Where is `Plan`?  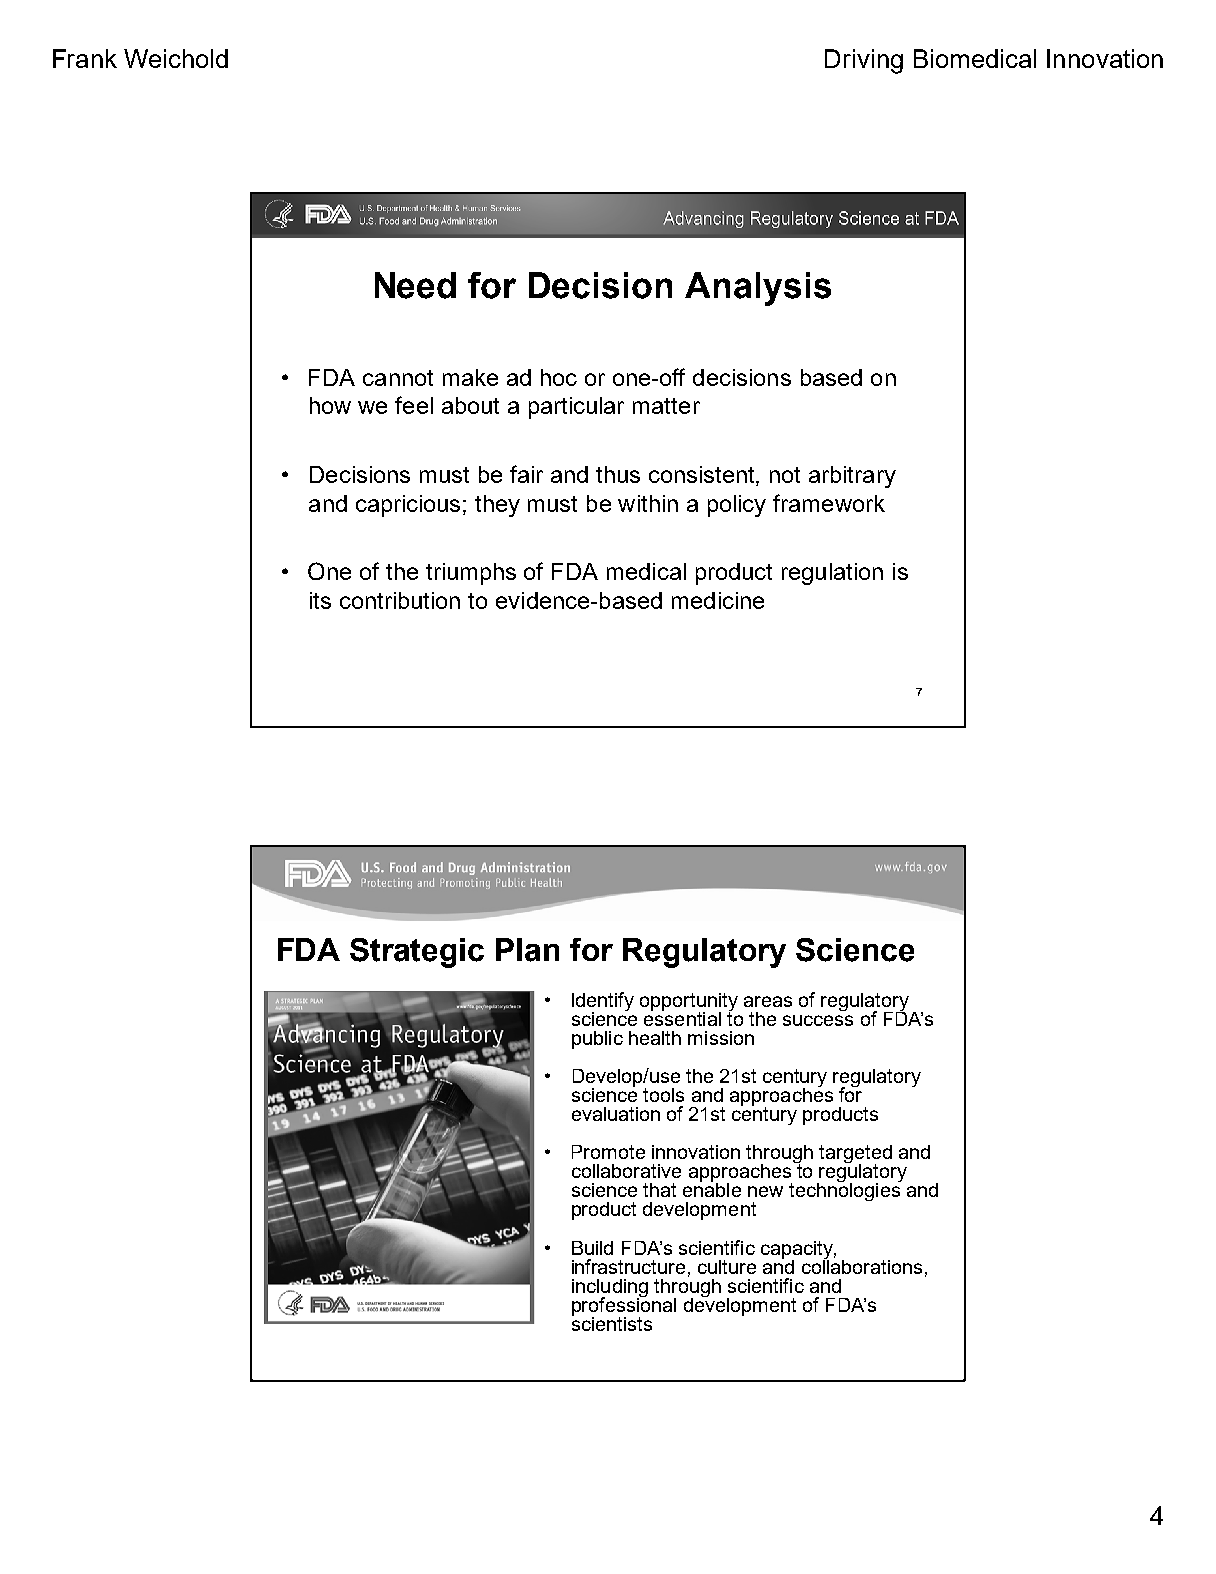 Plan is located at coordinates (527, 950).
